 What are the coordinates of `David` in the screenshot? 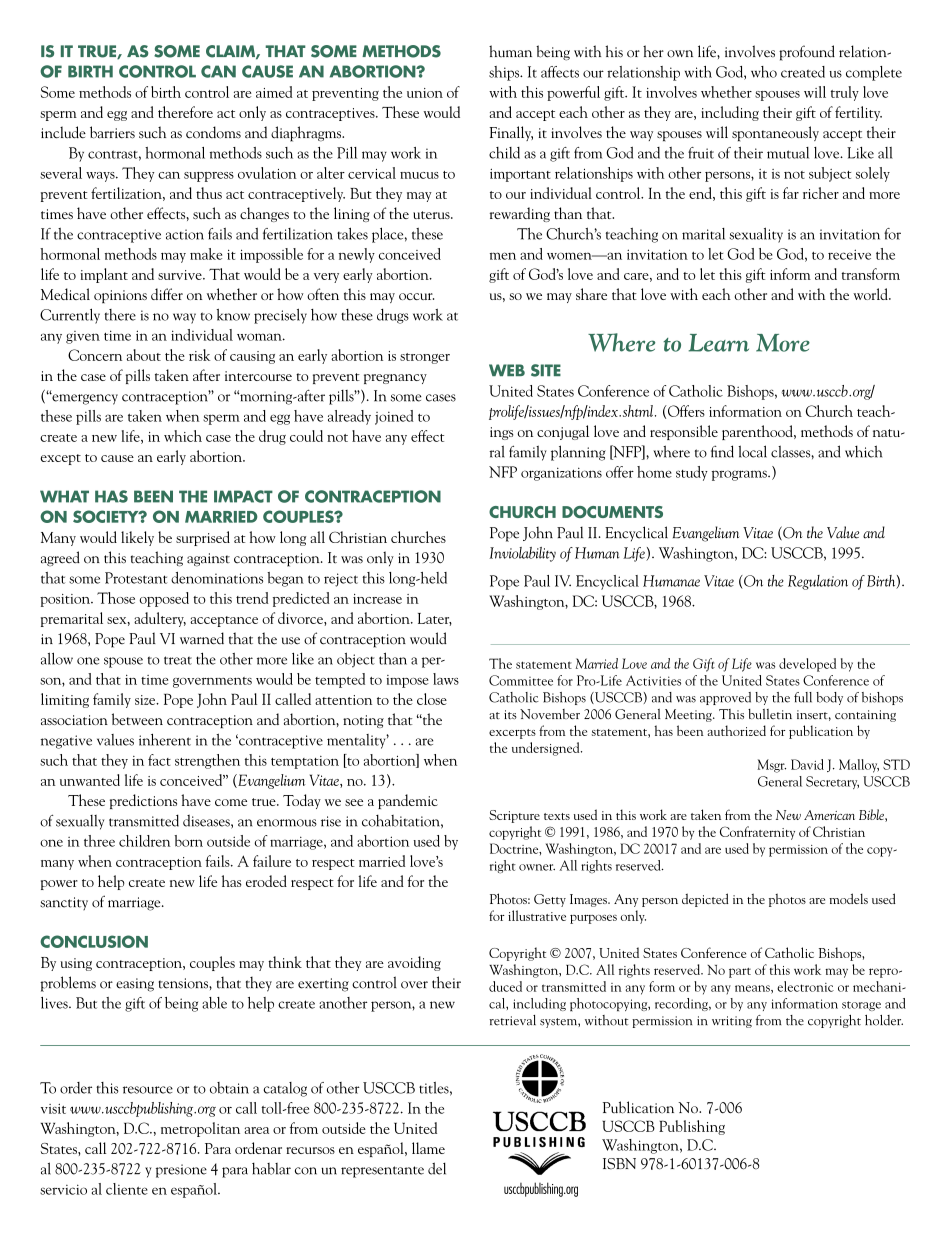 It's located at (807, 764).
